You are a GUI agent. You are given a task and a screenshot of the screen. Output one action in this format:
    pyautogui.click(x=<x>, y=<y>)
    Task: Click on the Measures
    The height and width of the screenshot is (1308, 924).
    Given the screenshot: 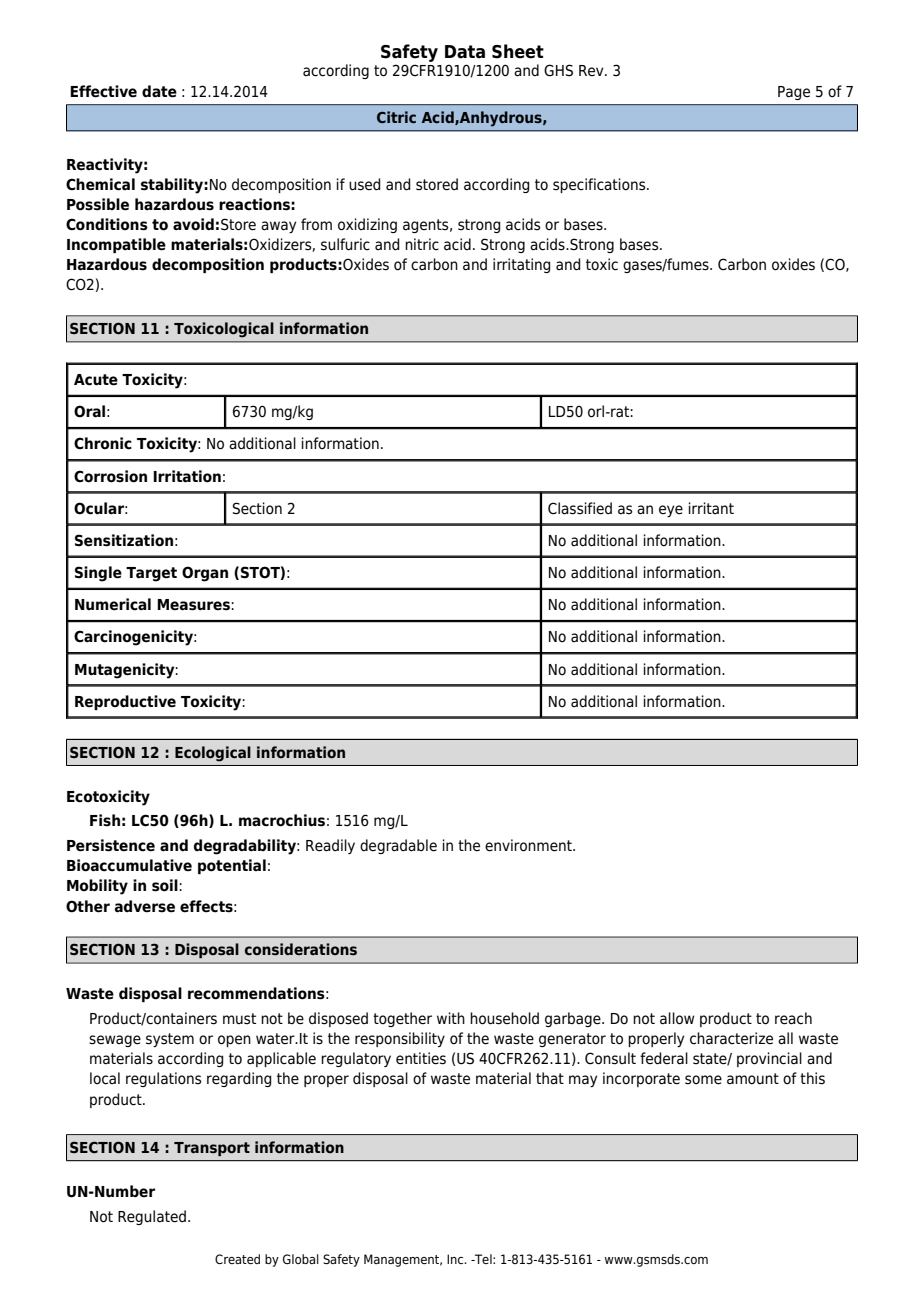 What is the action you would take?
    pyautogui.click(x=194, y=605)
